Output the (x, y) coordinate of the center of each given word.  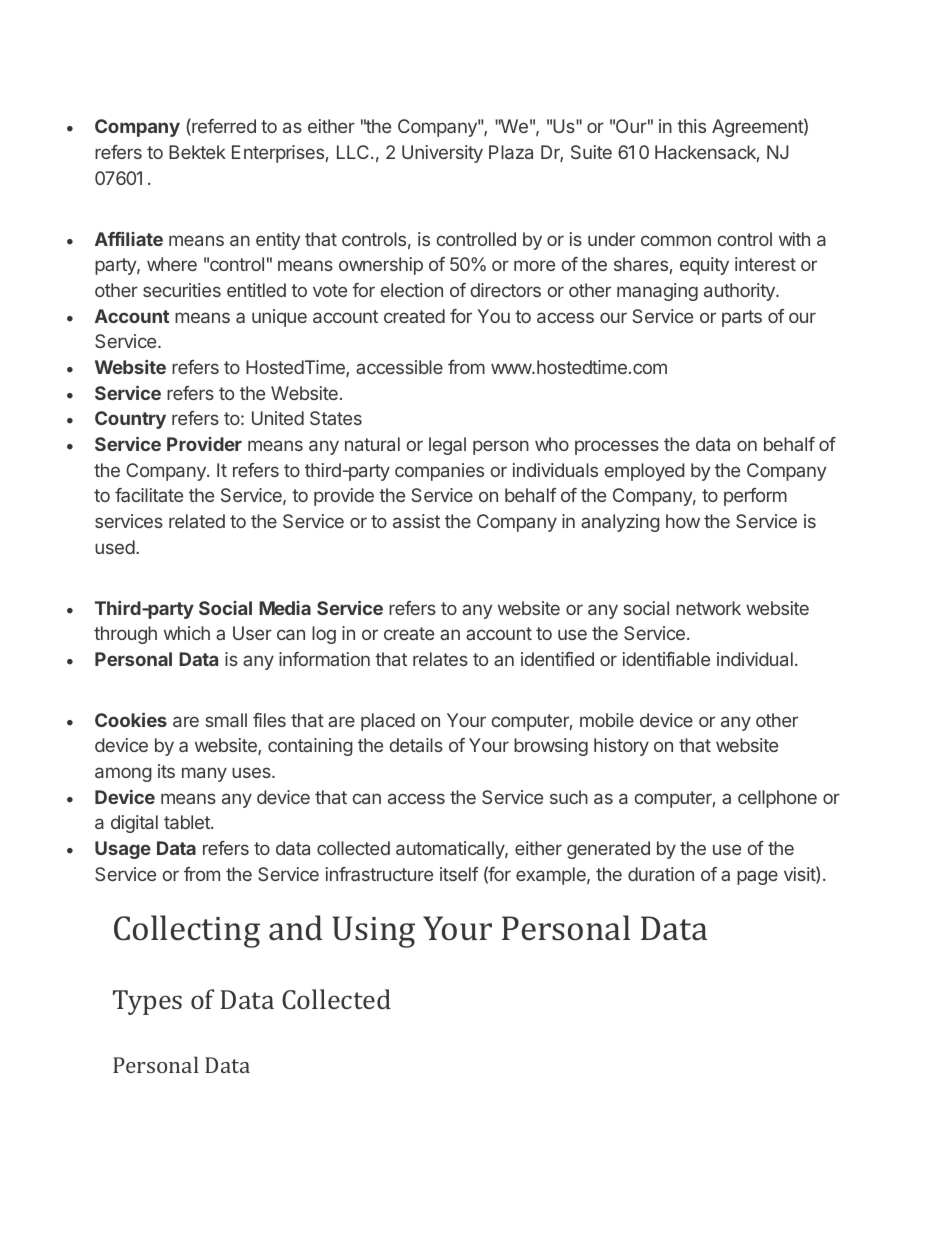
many (204, 774)
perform (755, 497)
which (187, 633)
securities (182, 290)
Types (147, 1002)
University (442, 154)
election (412, 290)
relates (440, 659)
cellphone (777, 799)
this (691, 126)
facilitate (149, 495)
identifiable (666, 659)
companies (439, 472)
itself (459, 874)
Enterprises (278, 154)
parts (742, 318)
